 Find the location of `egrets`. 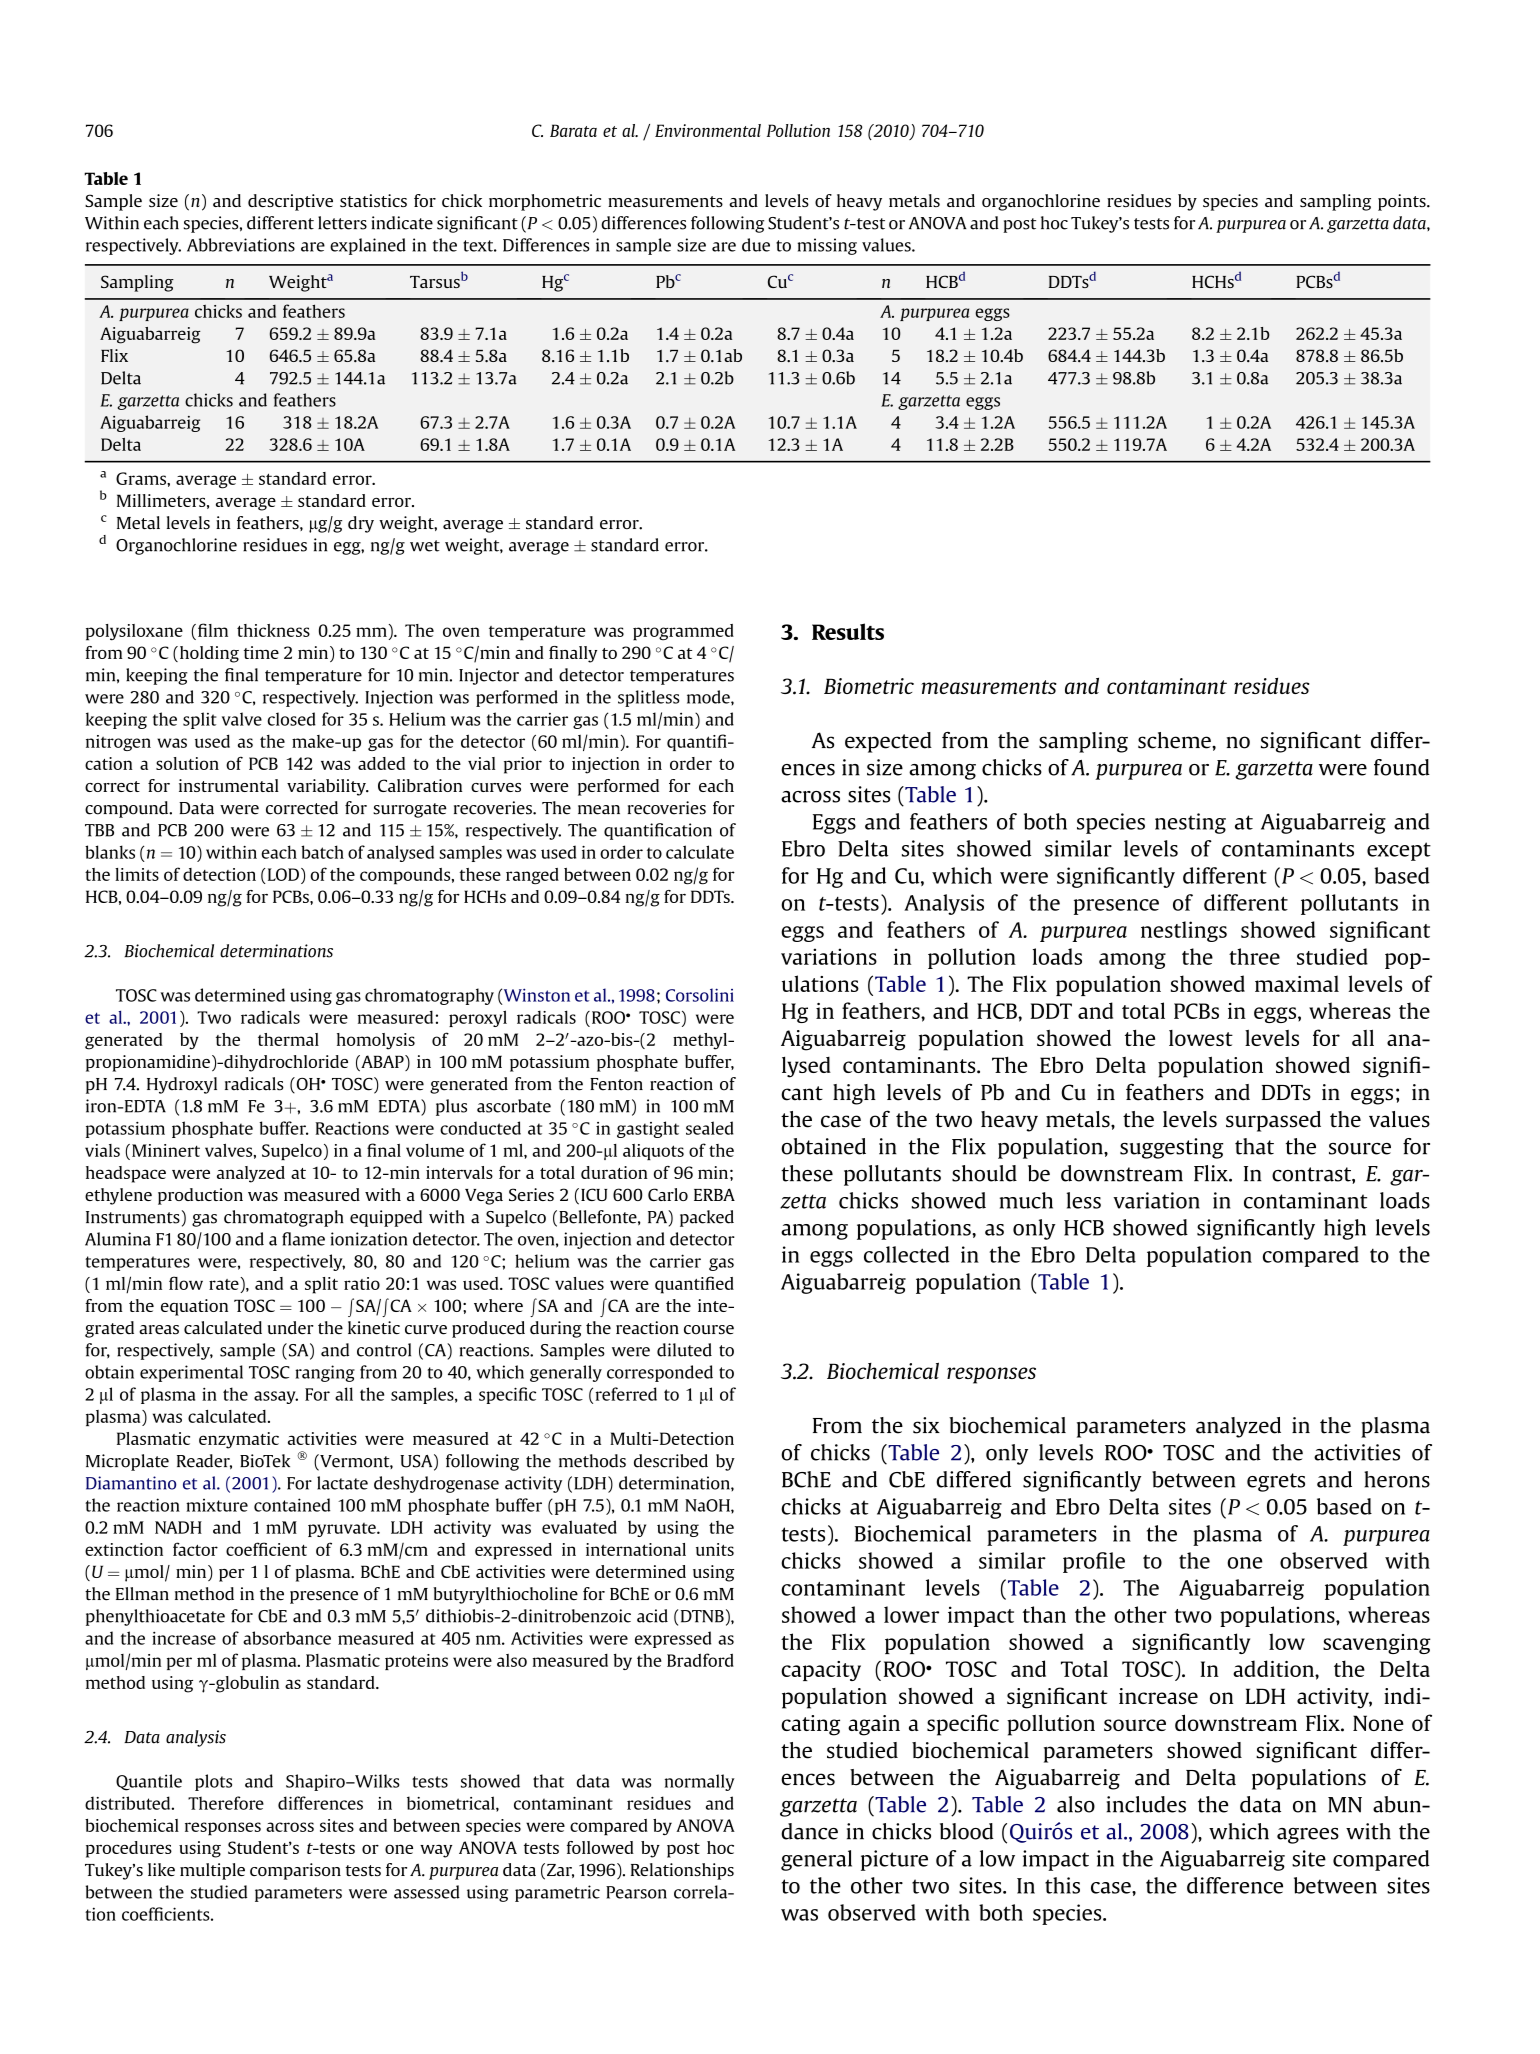

egrets is located at coordinates (1276, 1482).
